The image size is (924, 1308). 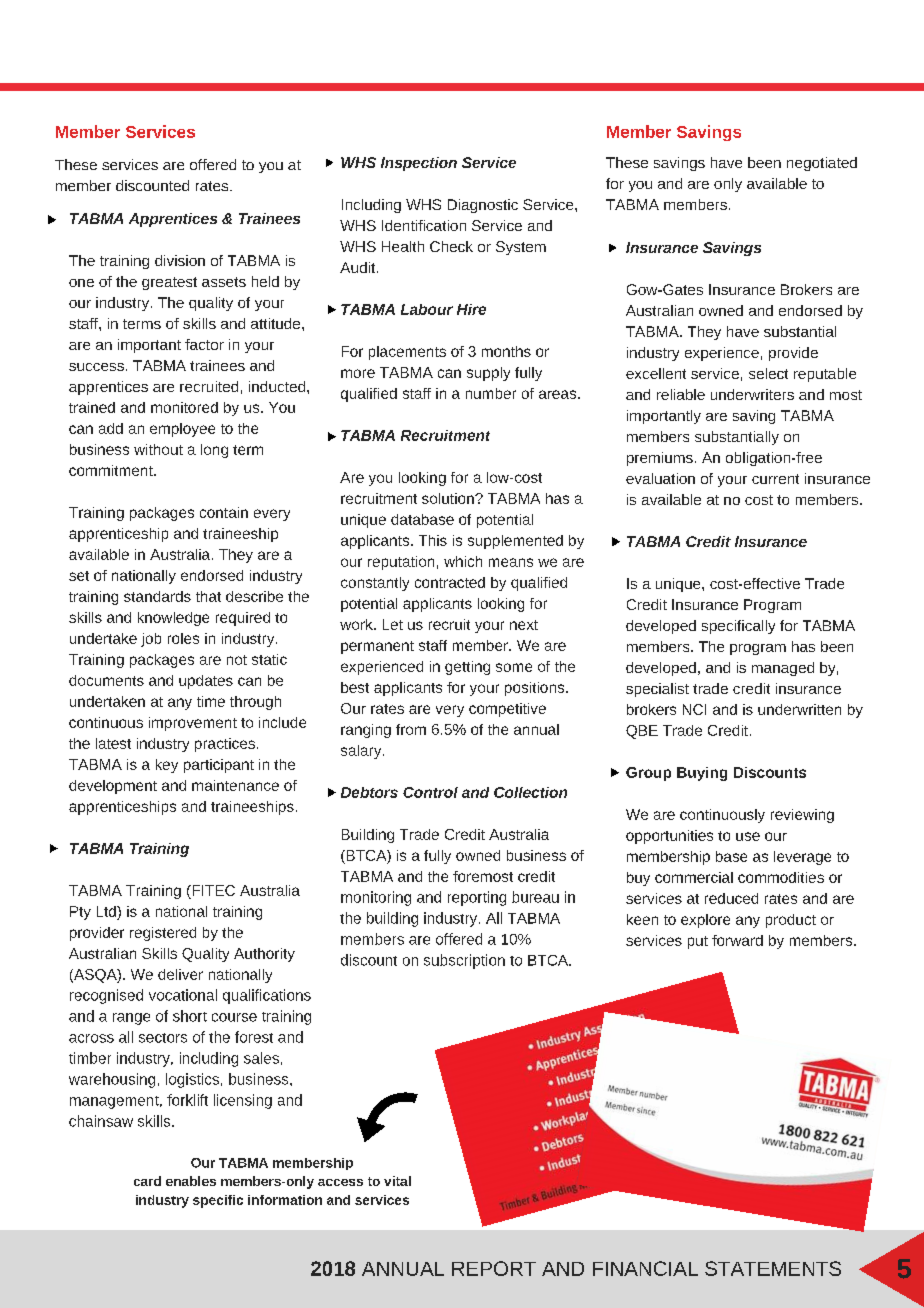 I want to click on negotiated, so click(x=822, y=164).
